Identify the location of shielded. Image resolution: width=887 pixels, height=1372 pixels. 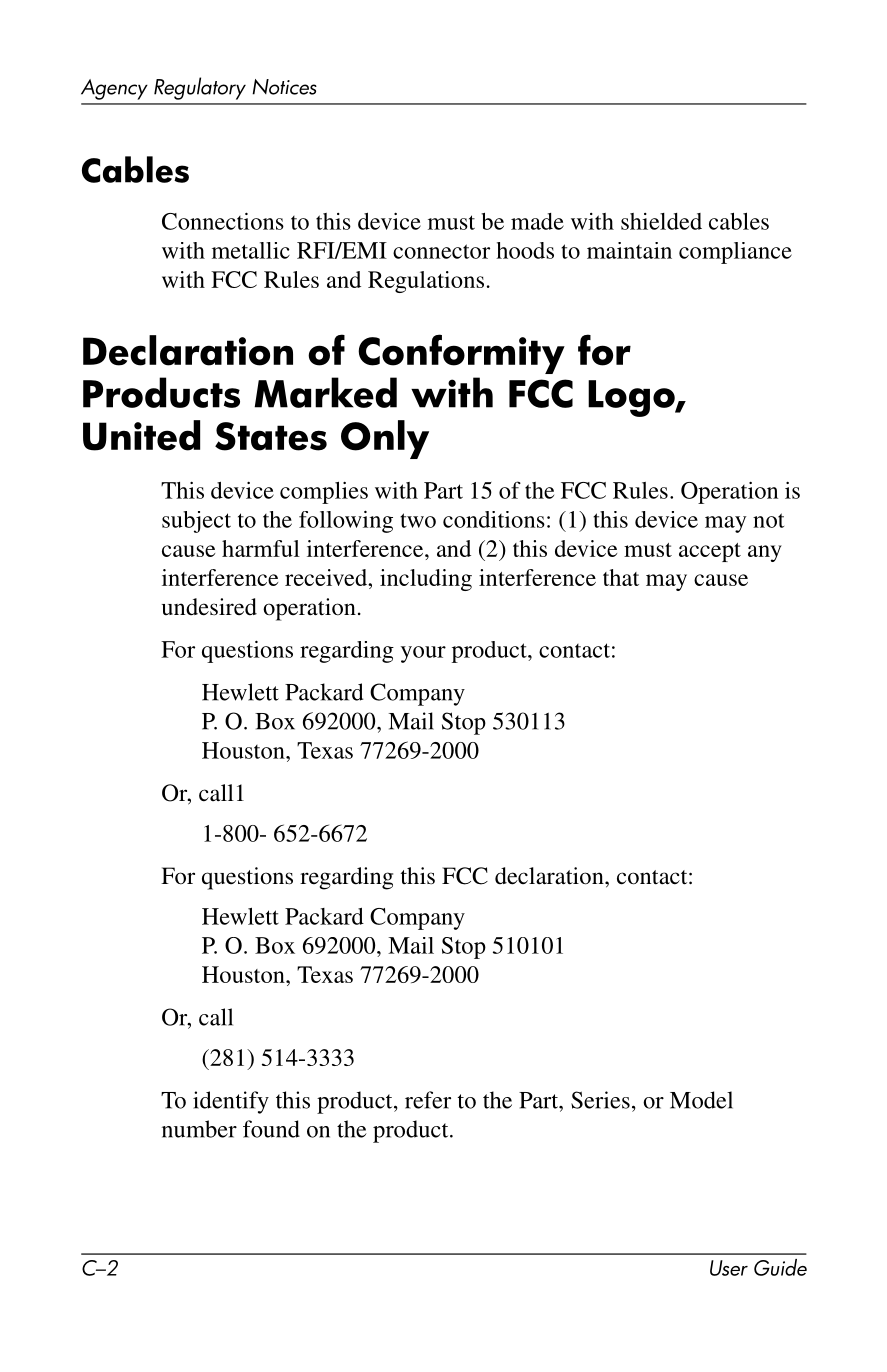
(661, 221).
